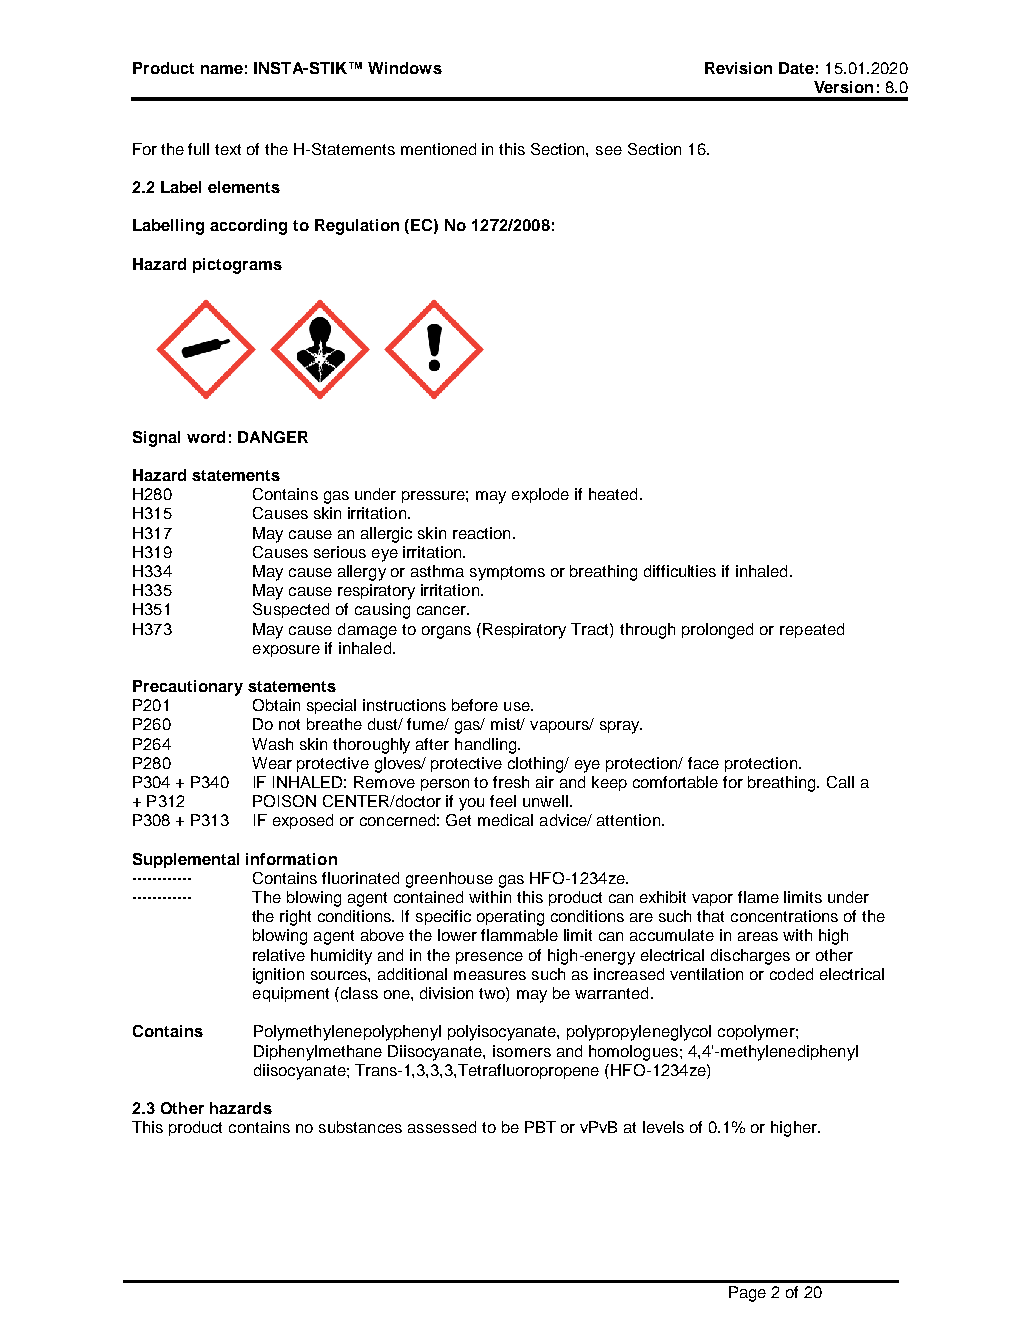 Image resolution: width=1021 pixels, height=1321 pixels. I want to click on assessed, so click(442, 1127).
